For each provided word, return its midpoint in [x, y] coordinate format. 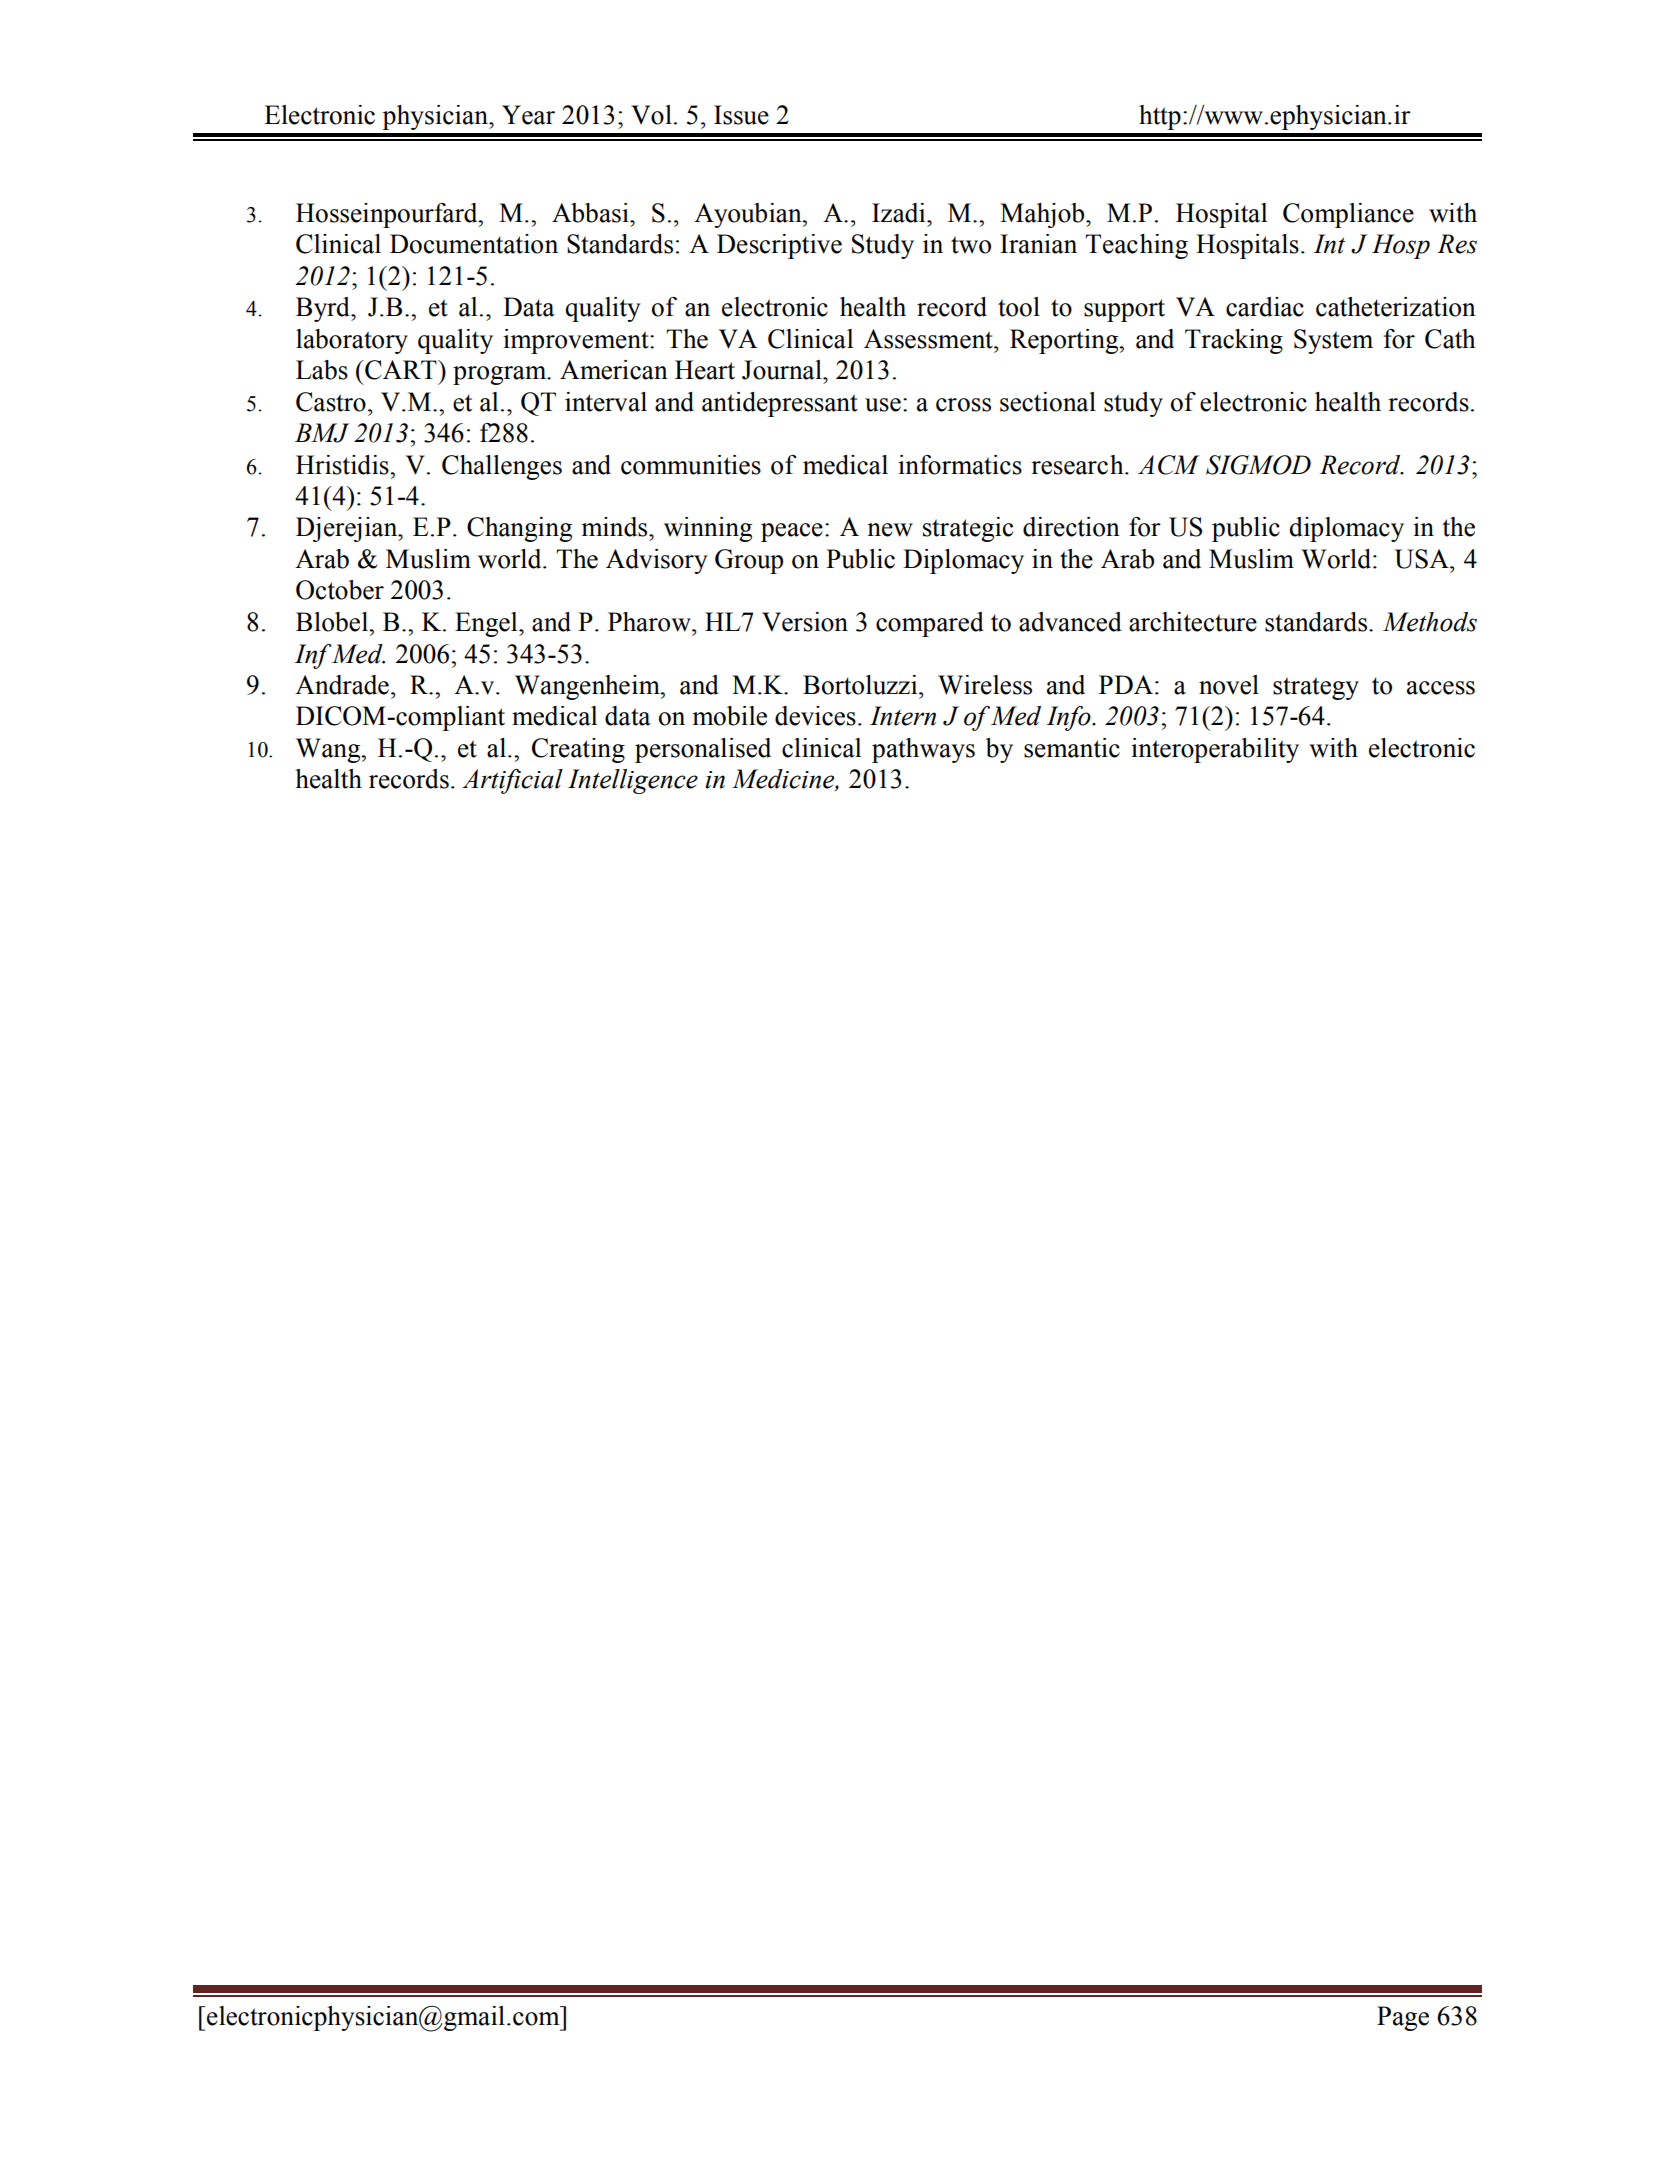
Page [1403, 2018]
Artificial [512, 781]
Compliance [1348, 215]
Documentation [474, 244]
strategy [1316, 688]
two [971, 245]
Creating [578, 750]
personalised [703, 750]
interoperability [1215, 750]
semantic [1072, 748]
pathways [923, 750]
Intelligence [633, 781]
